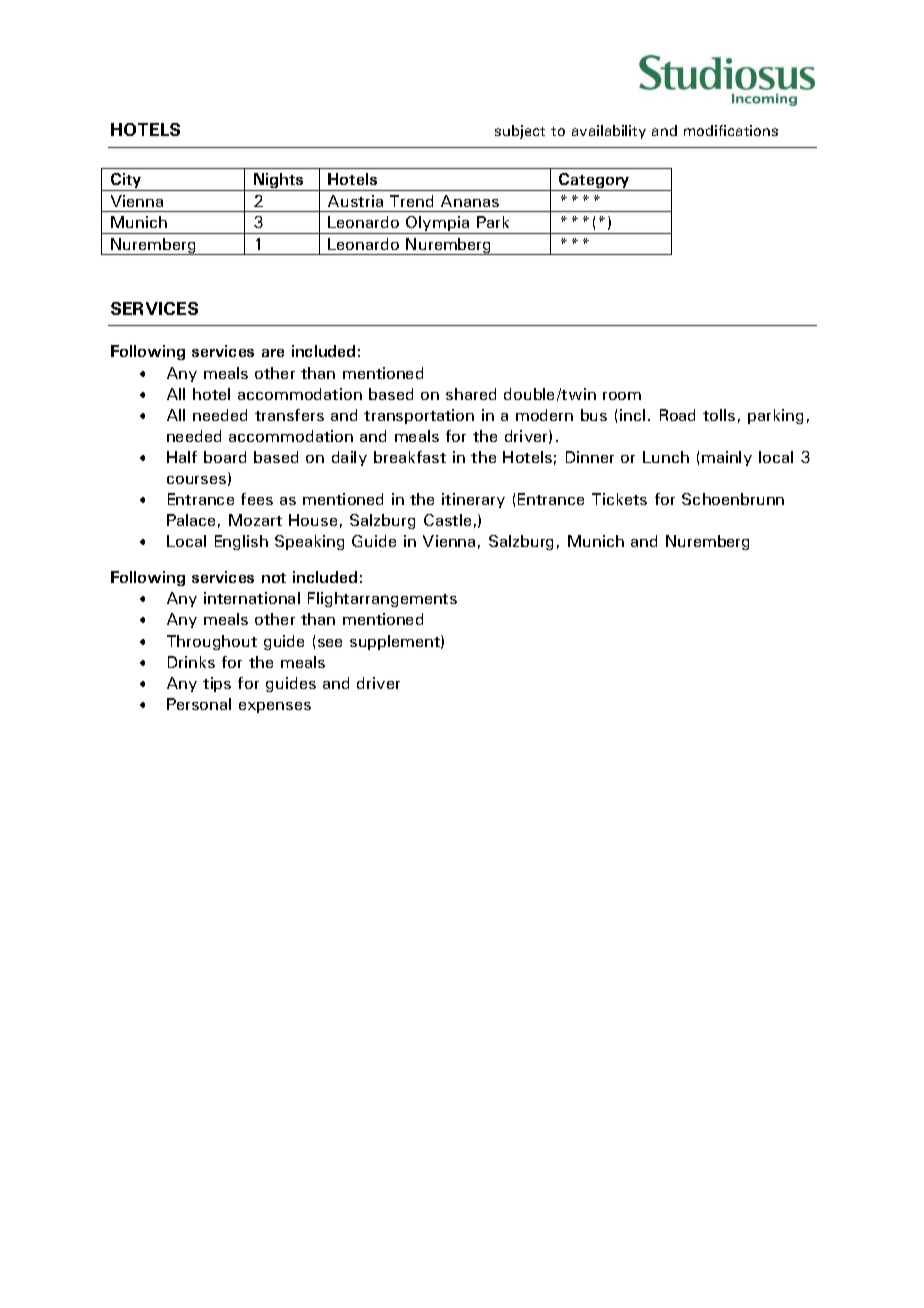 The width and height of the screenshot is (924, 1308). What do you see at coordinates (252, 598) in the screenshot?
I see `international` at bounding box center [252, 598].
